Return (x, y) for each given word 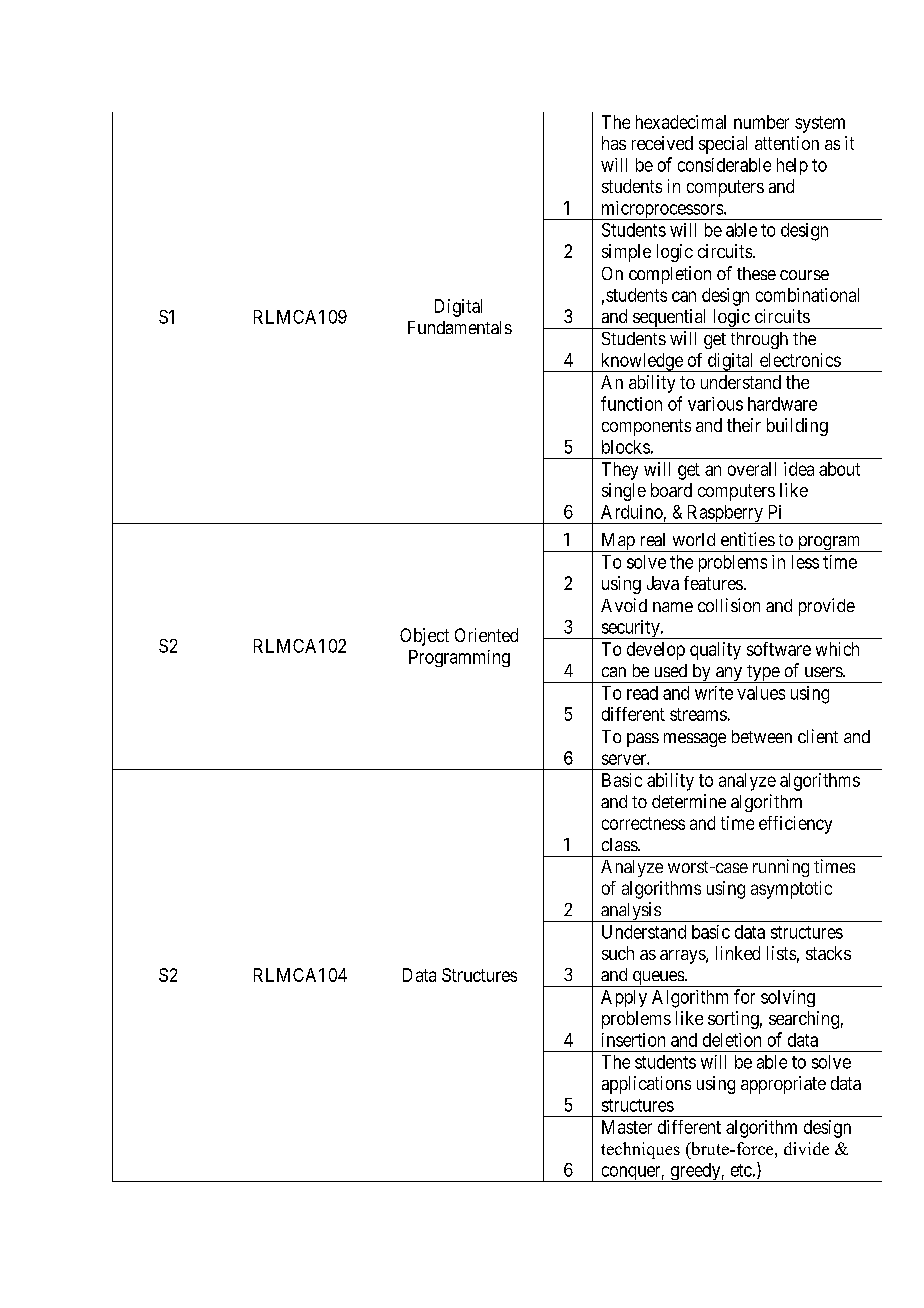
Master (627, 1127)
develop (656, 651)
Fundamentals (460, 327)
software (779, 649)
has (614, 143)
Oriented (486, 635)
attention (787, 143)
